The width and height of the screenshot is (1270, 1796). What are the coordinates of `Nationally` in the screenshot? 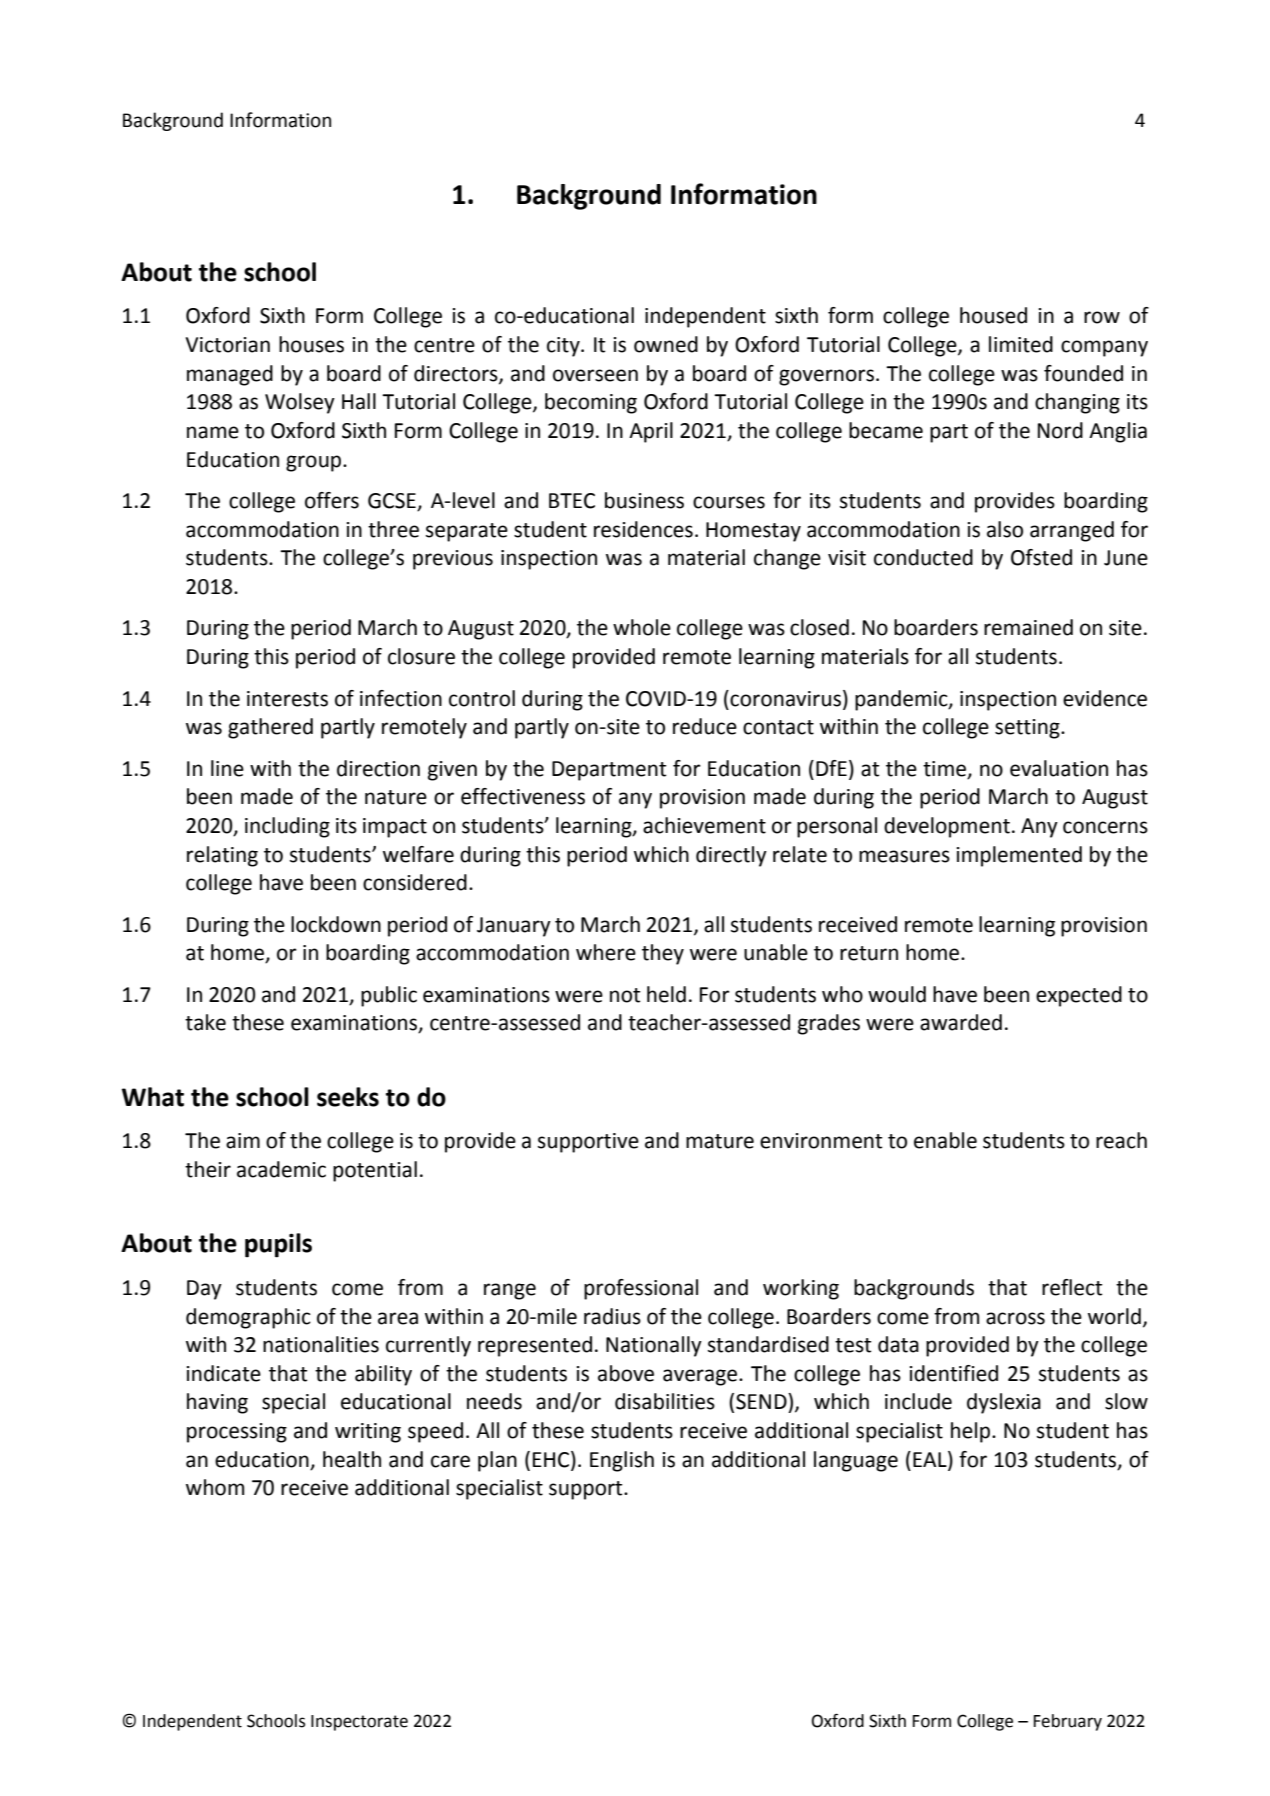 It's located at (654, 1346).
